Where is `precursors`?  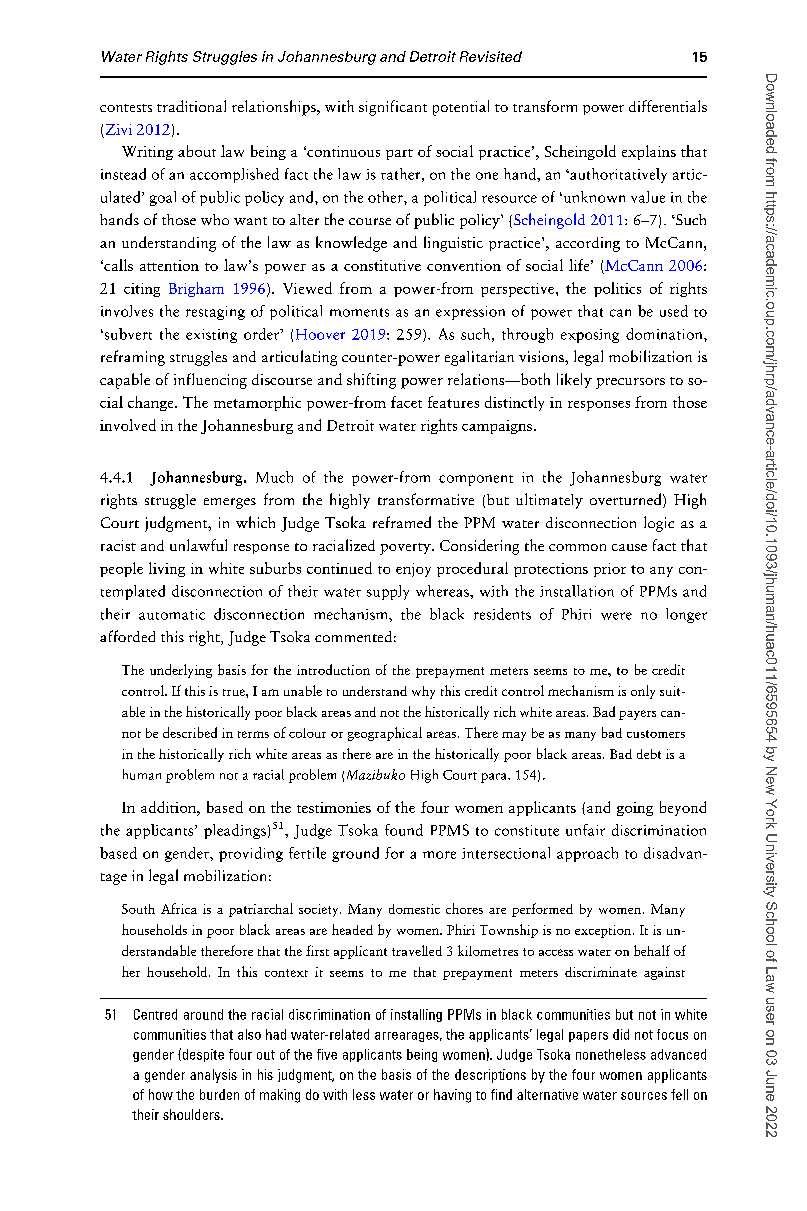
precursors is located at coordinates (630, 383).
